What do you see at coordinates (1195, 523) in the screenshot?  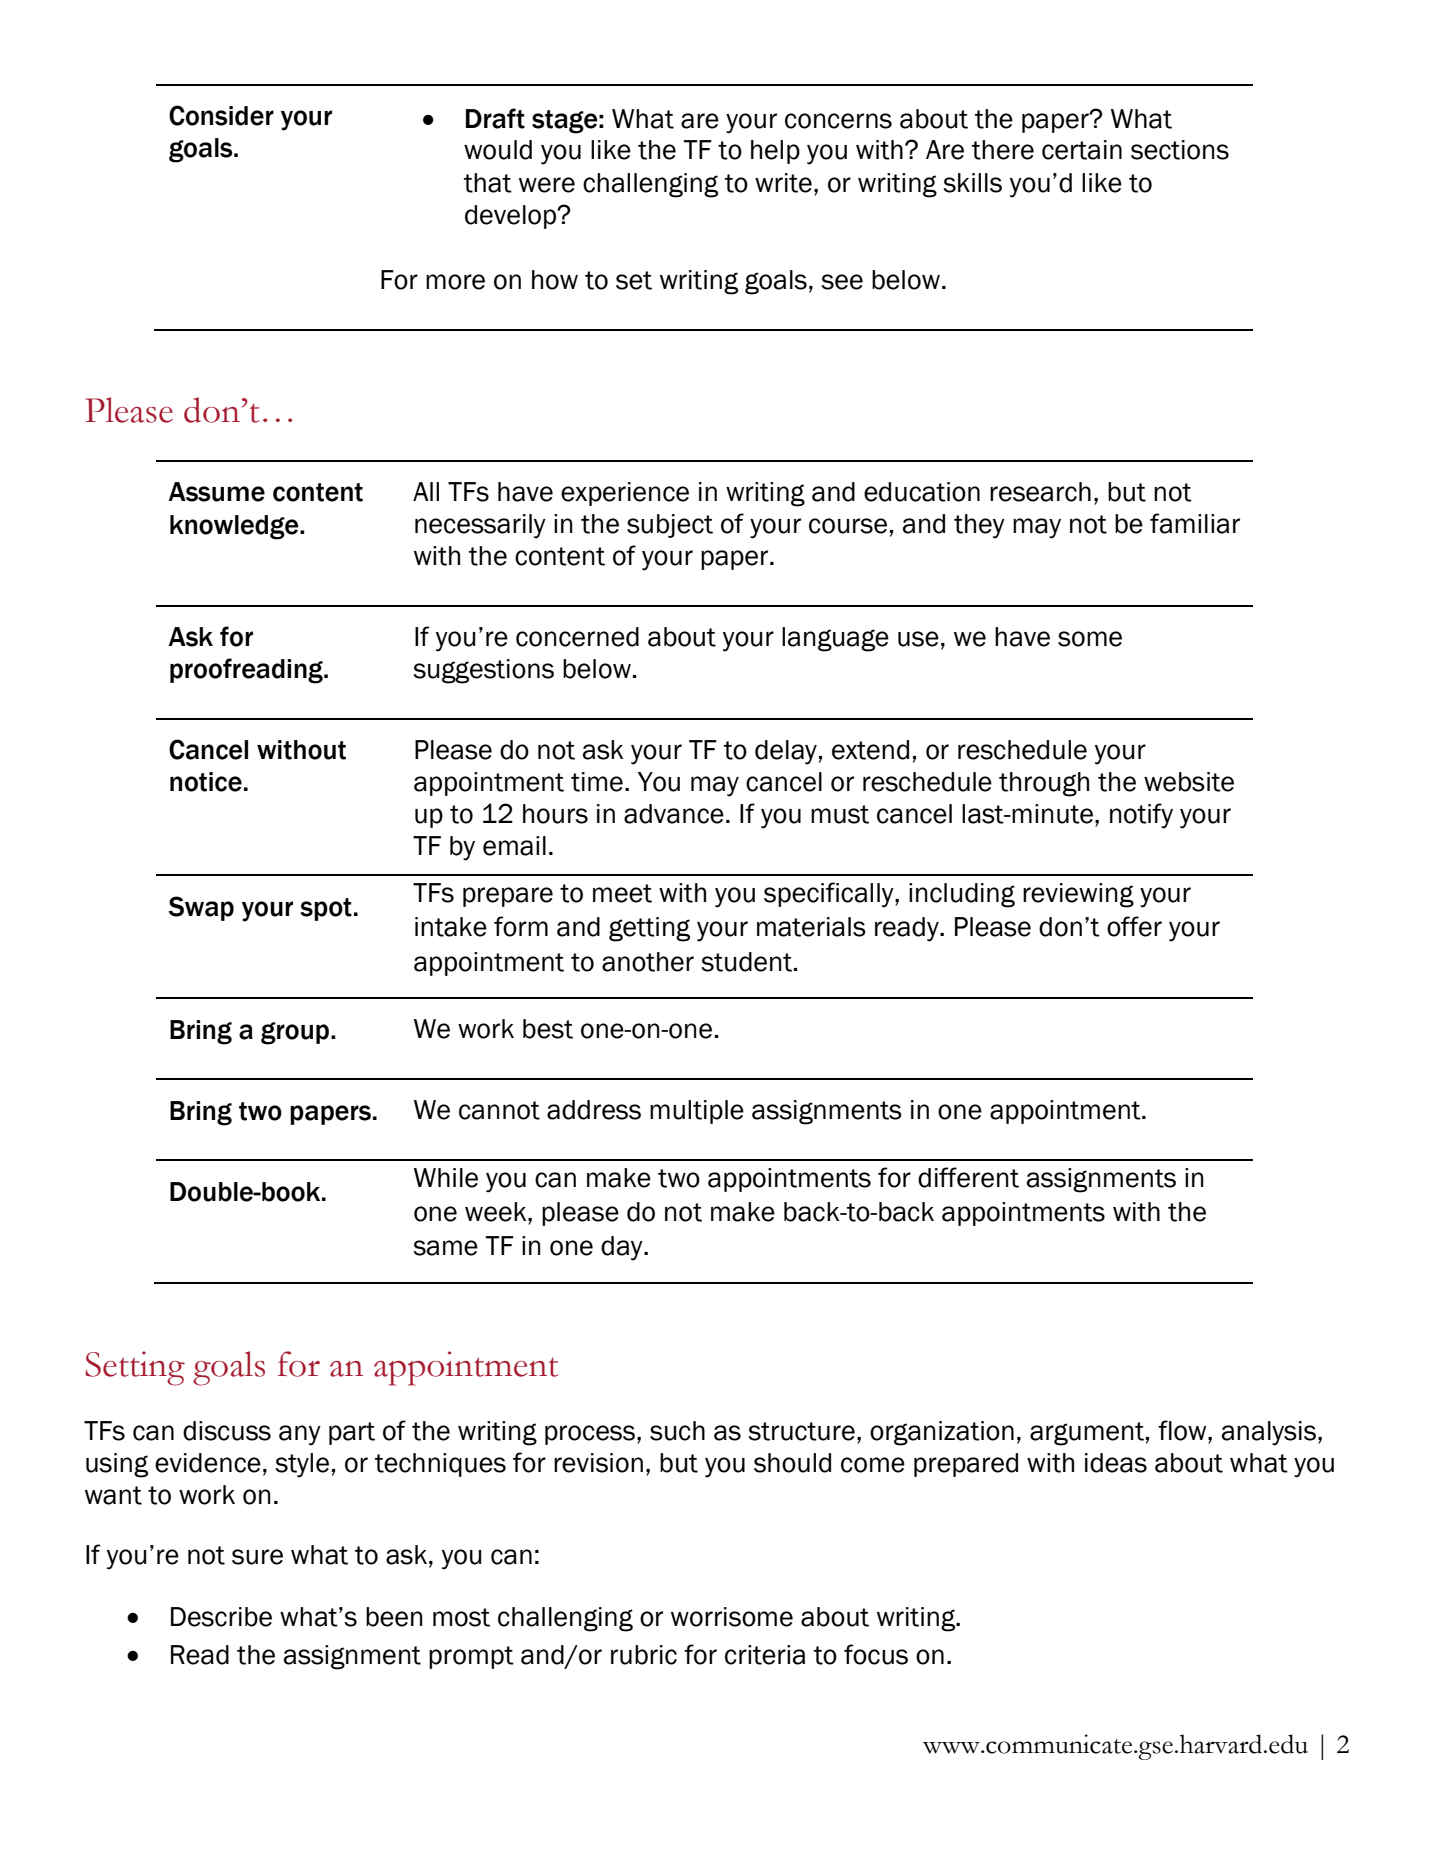 I see `familiar` at bounding box center [1195, 523].
